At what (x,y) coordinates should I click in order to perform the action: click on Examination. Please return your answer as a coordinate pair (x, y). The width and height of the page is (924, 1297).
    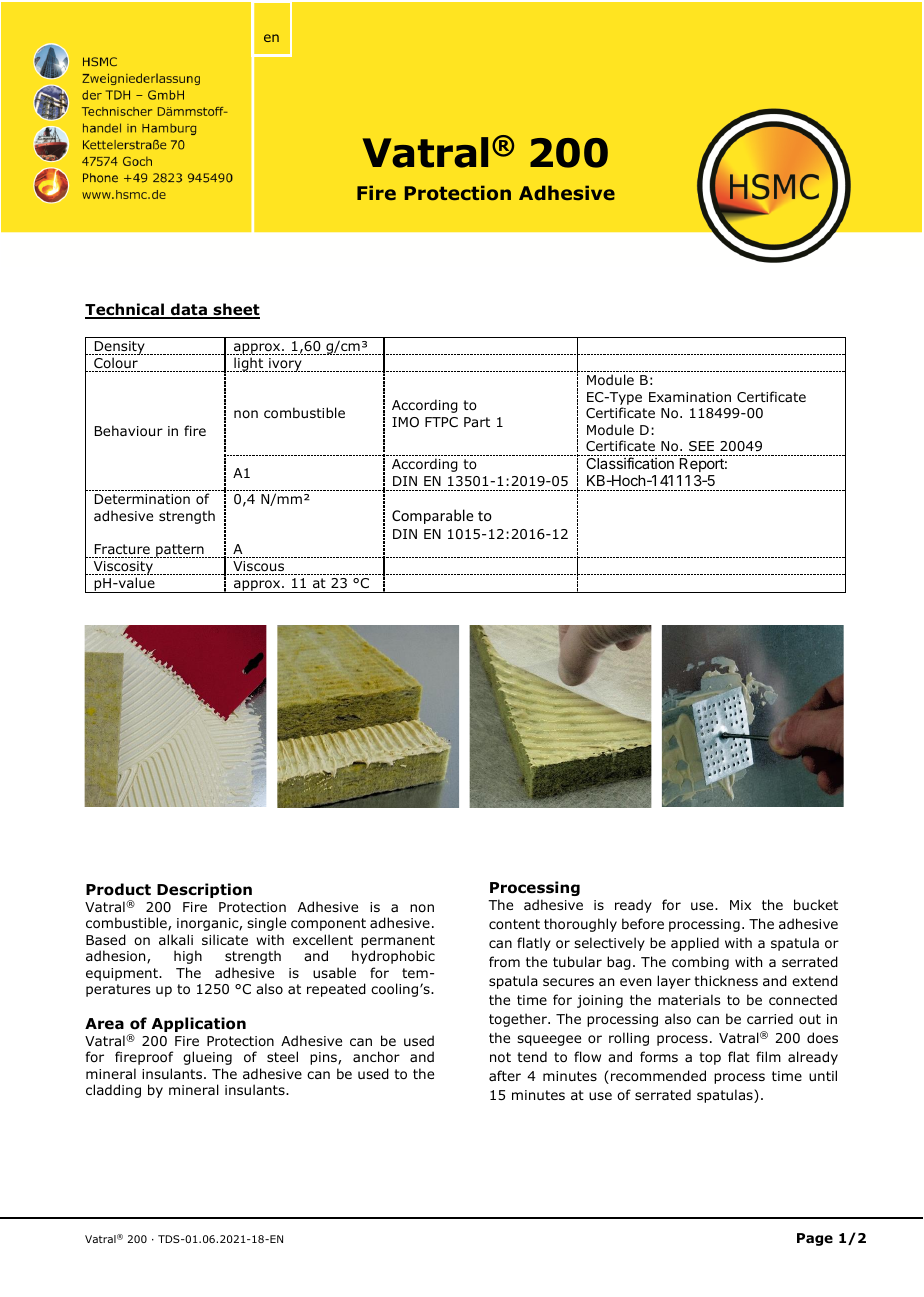
    Looking at the image, I should click on (690, 397).
